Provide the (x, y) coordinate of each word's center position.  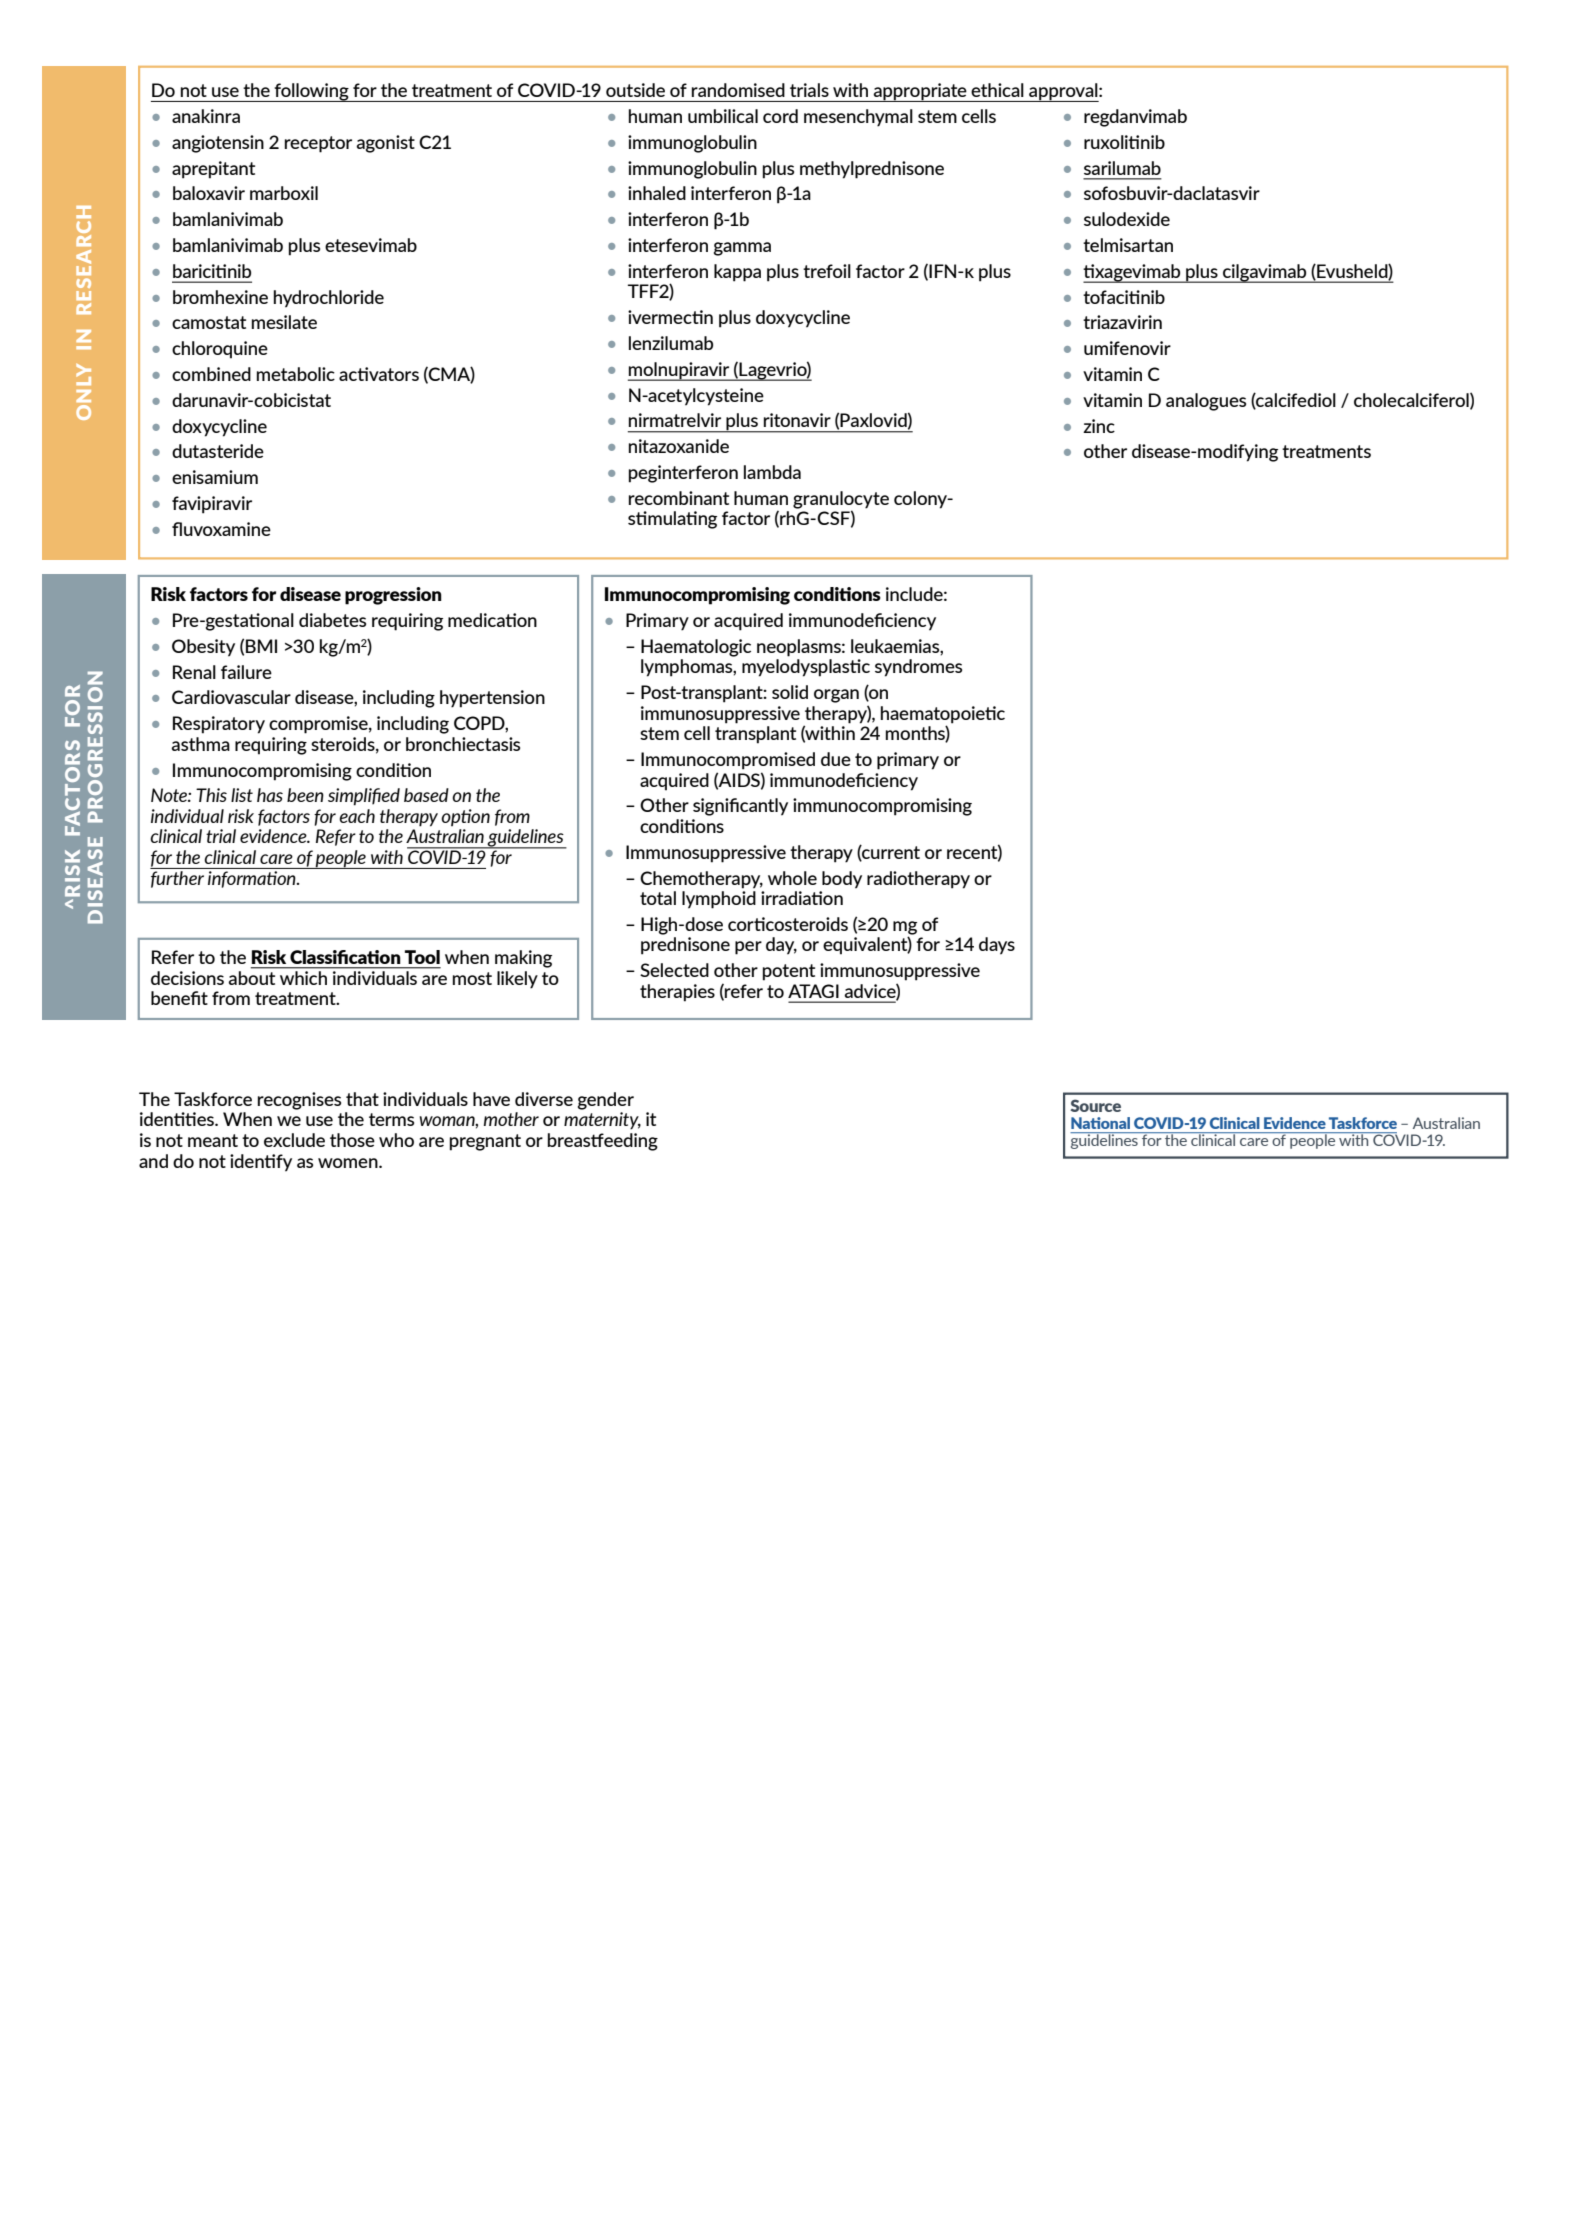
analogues (1206, 402)
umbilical (723, 116)
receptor (318, 144)
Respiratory (219, 725)
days (997, 946)
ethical (997, 90)
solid (790, 692)
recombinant (679, 498)
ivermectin (670, 317)
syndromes (918, 668)
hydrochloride (329, 299)
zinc (1099, 426)
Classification (345, 957)
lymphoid (719, 900)
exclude (294, 1140)
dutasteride (218, 451)
